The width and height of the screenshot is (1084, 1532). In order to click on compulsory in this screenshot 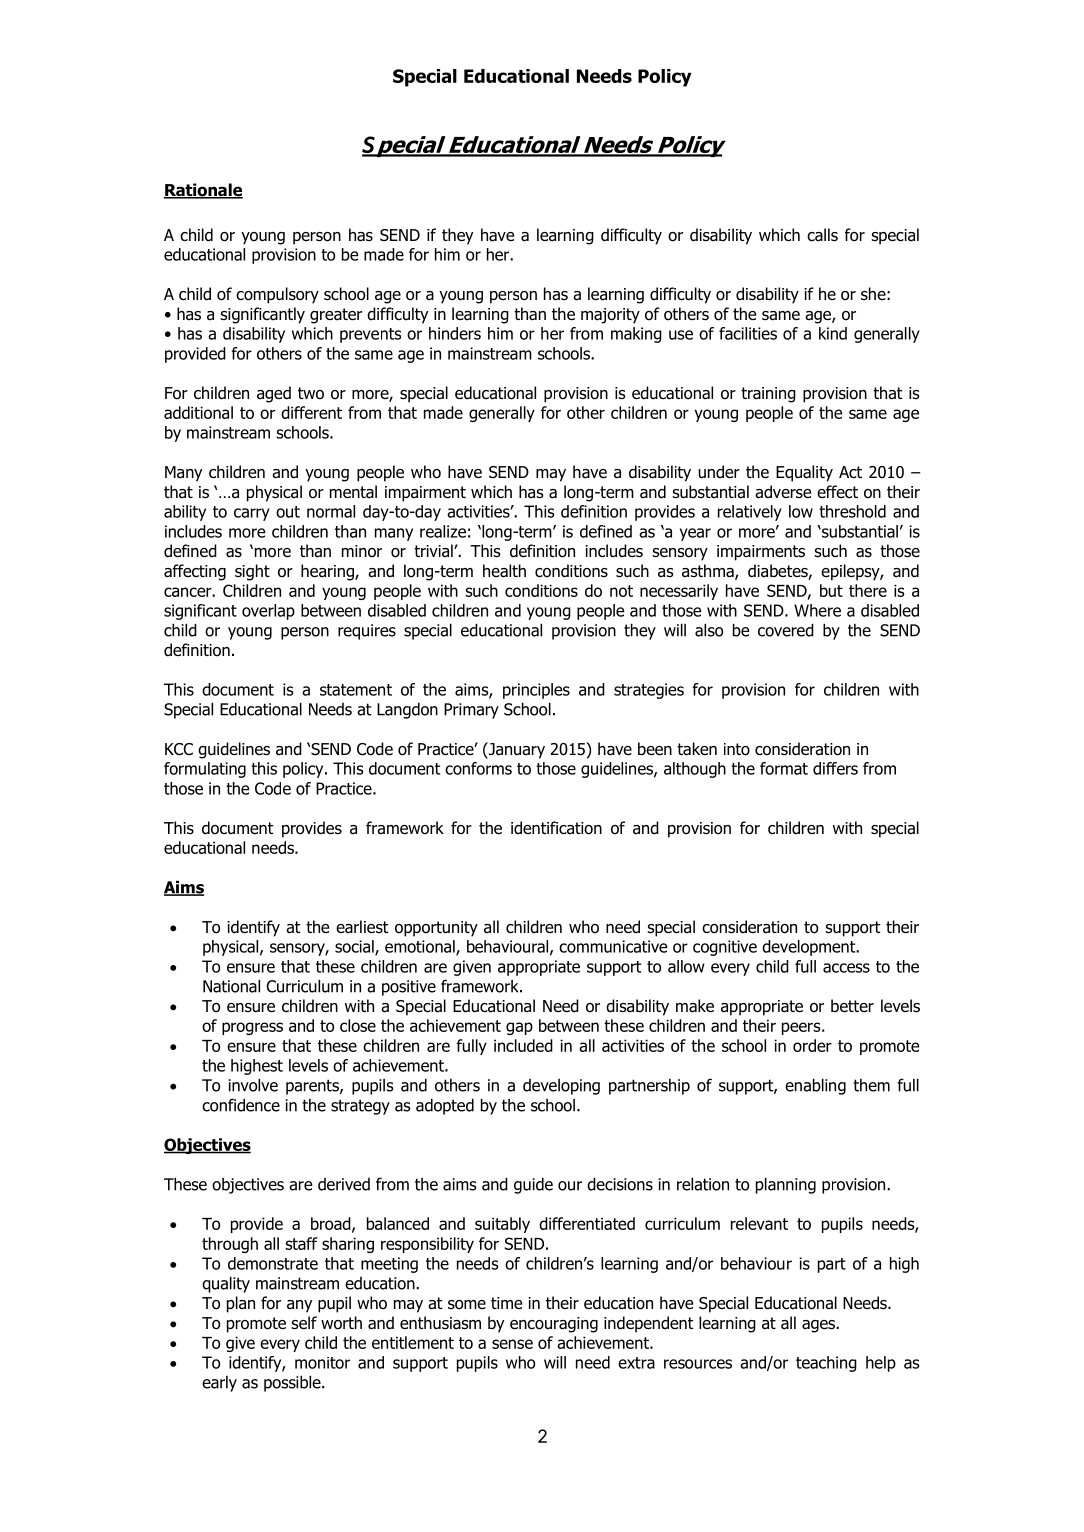, I will do `click(277, 295)`.
